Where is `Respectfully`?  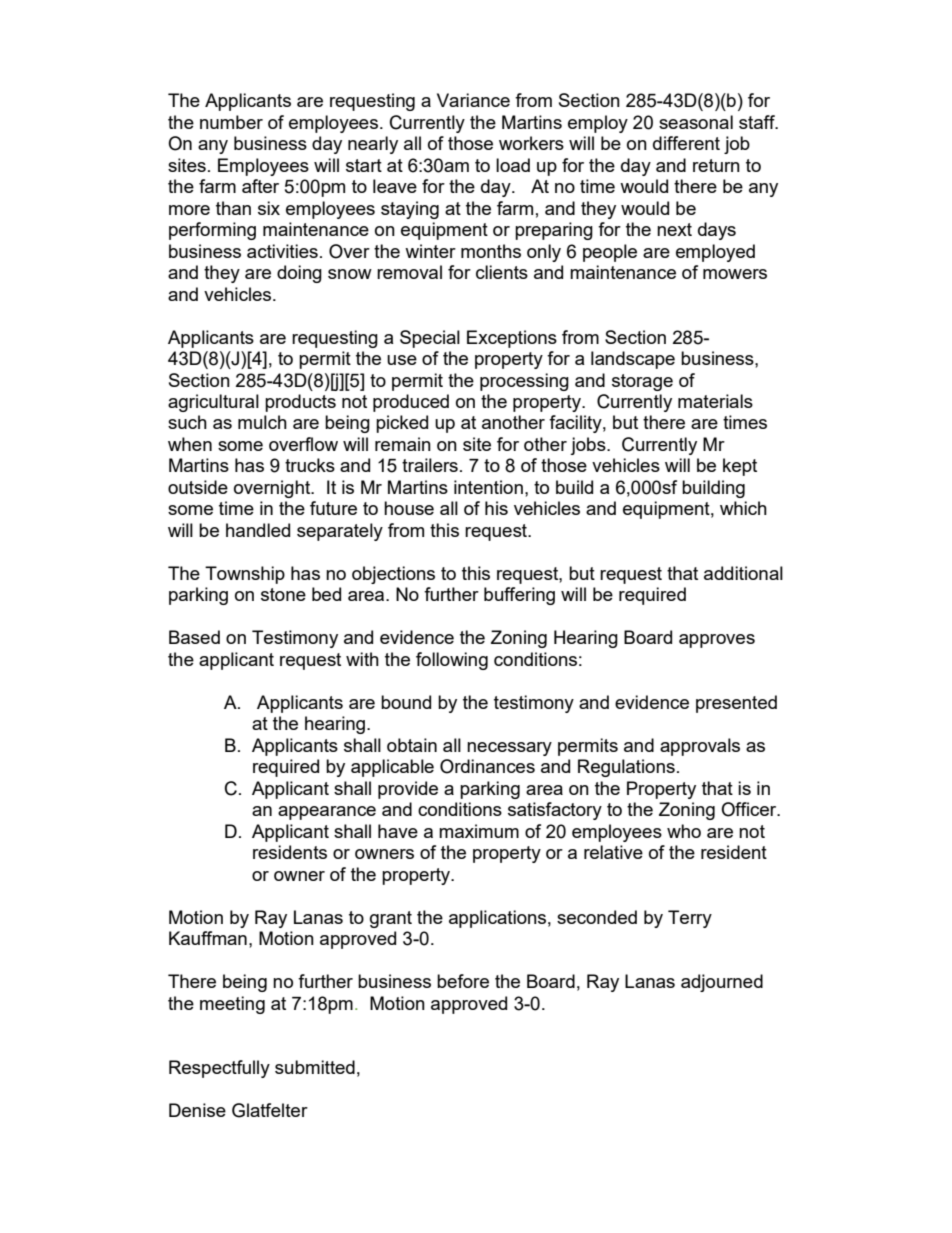
Respectfully is located at coordinates (219, 1069).
